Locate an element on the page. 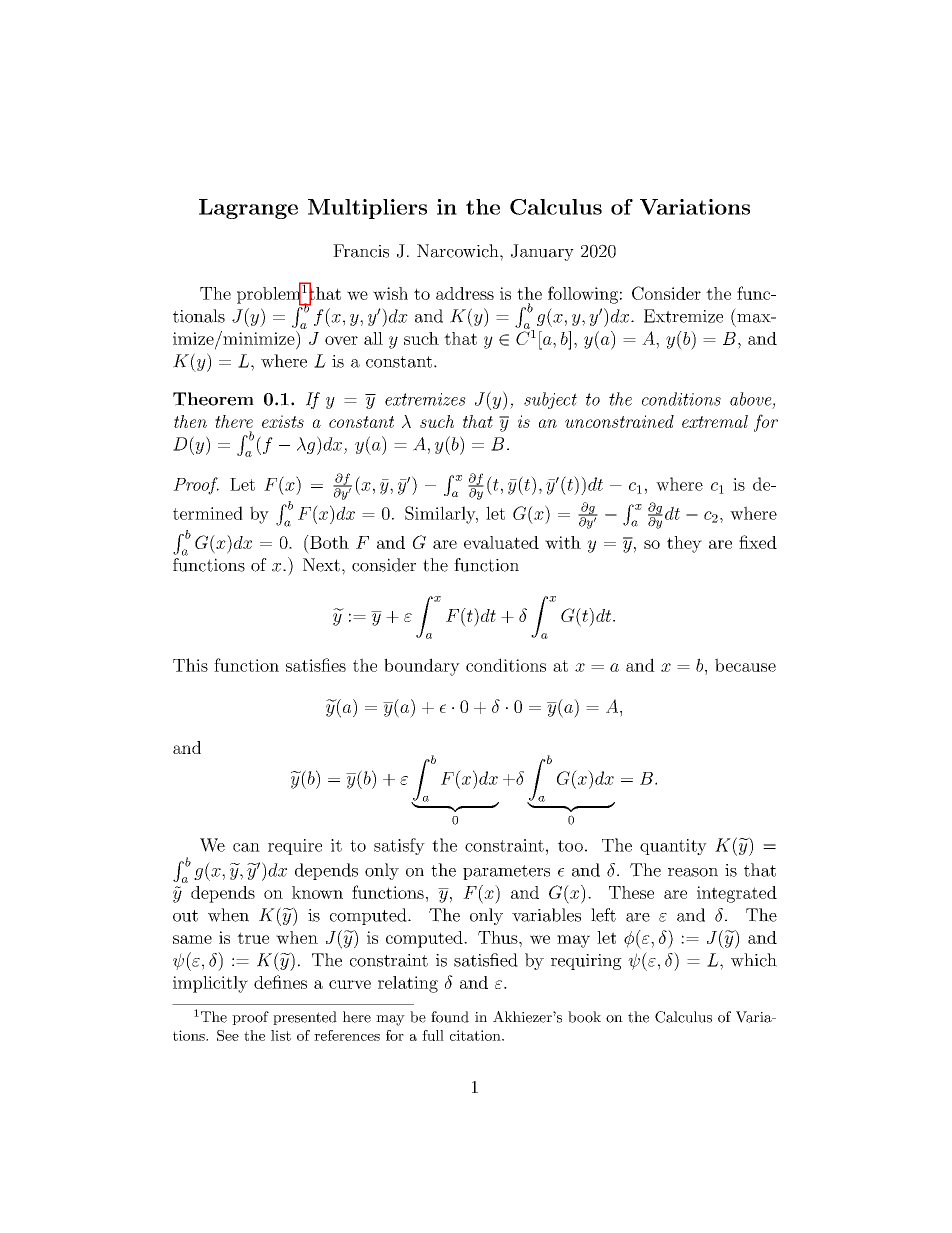 This image has width=952, height=1233. Both is located at coordinates (328, 542).
